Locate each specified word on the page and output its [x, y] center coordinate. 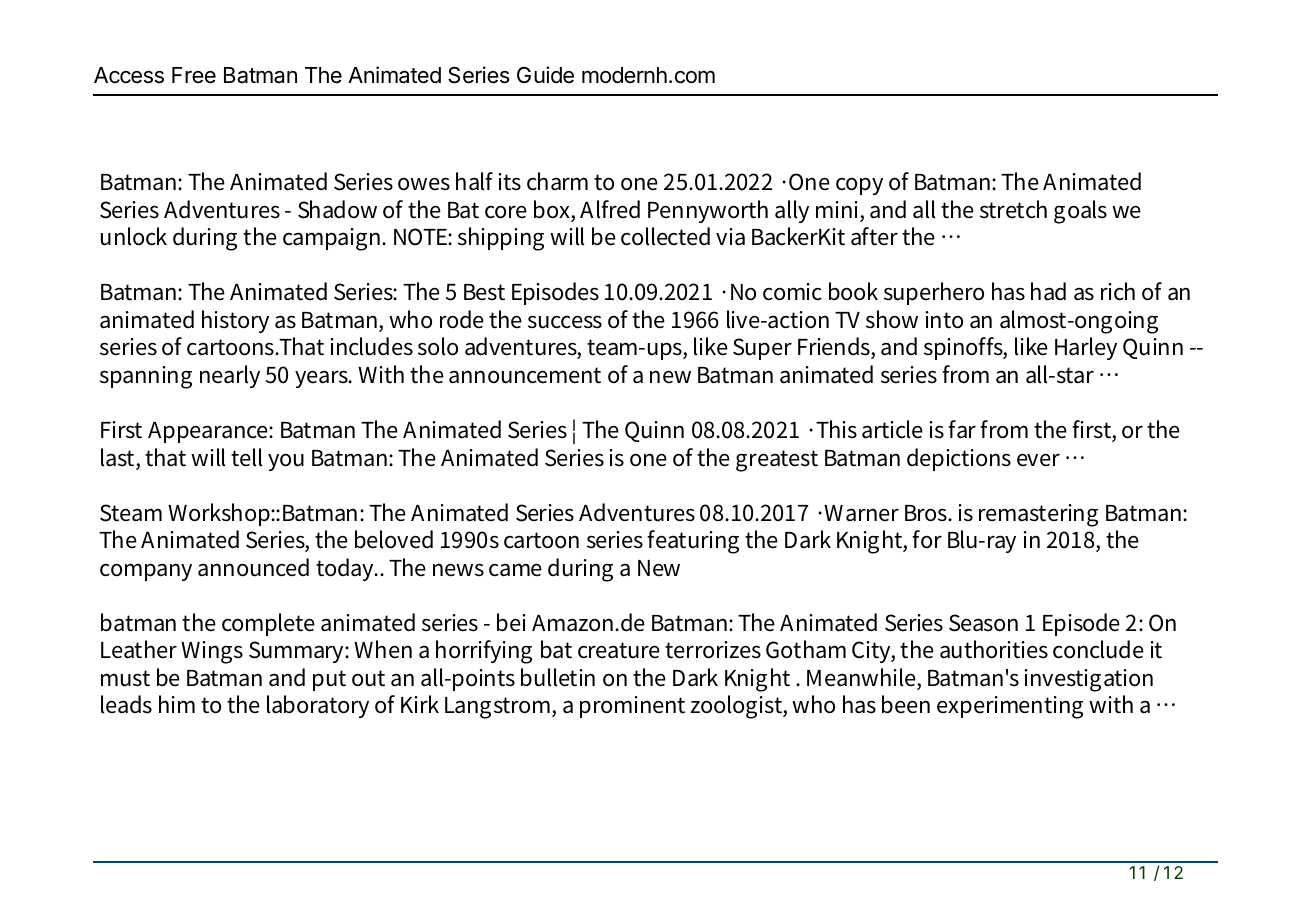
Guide [545, 75]
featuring [693, 542]
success [565, 322]
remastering [1038, 515]
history [235, 321]
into [944, 320]
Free [194, 75]
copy [859, 186]
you [286, 462]
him [177, 704]
